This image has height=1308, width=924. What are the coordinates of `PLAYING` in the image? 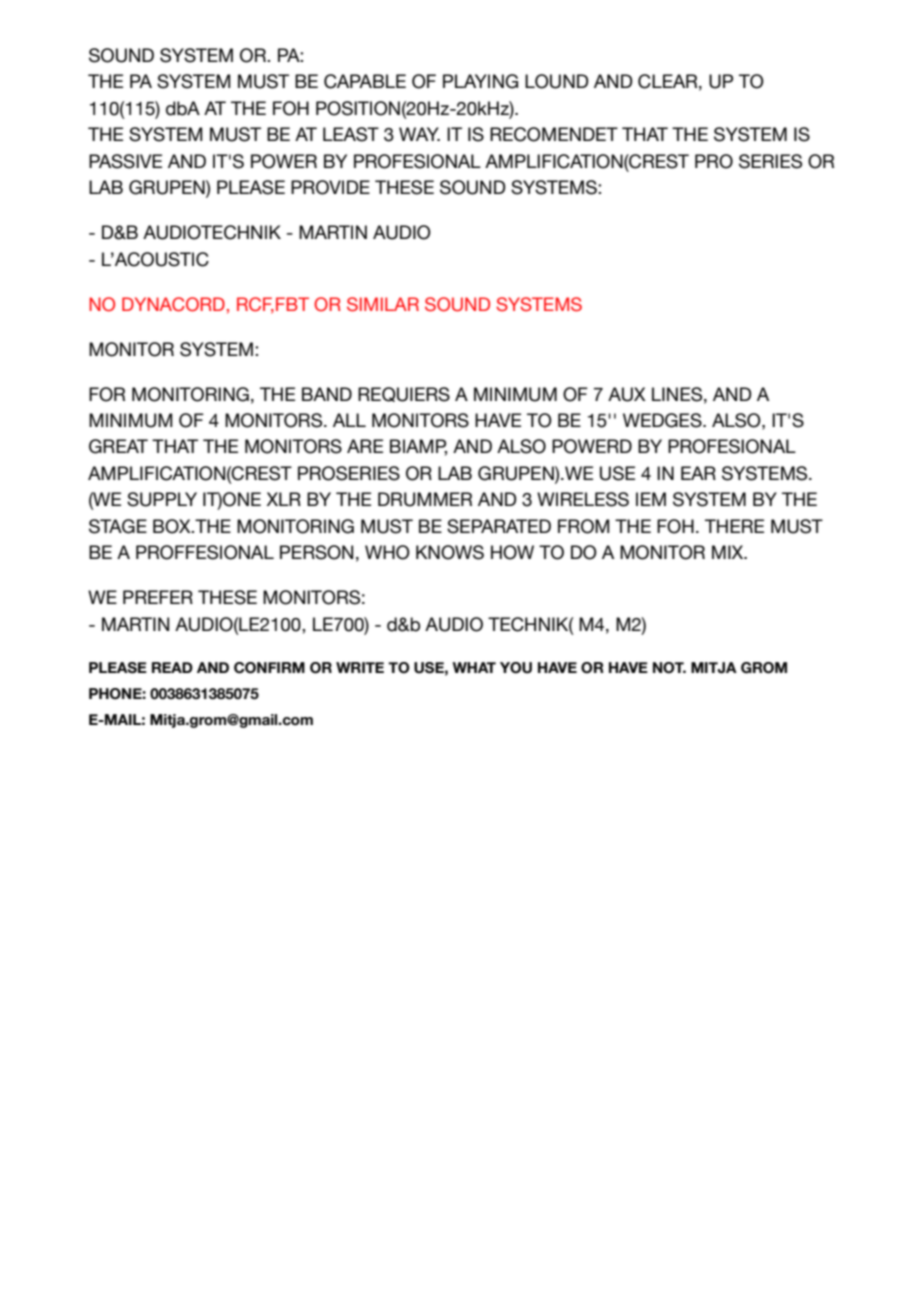 It's located at (480, 81).
